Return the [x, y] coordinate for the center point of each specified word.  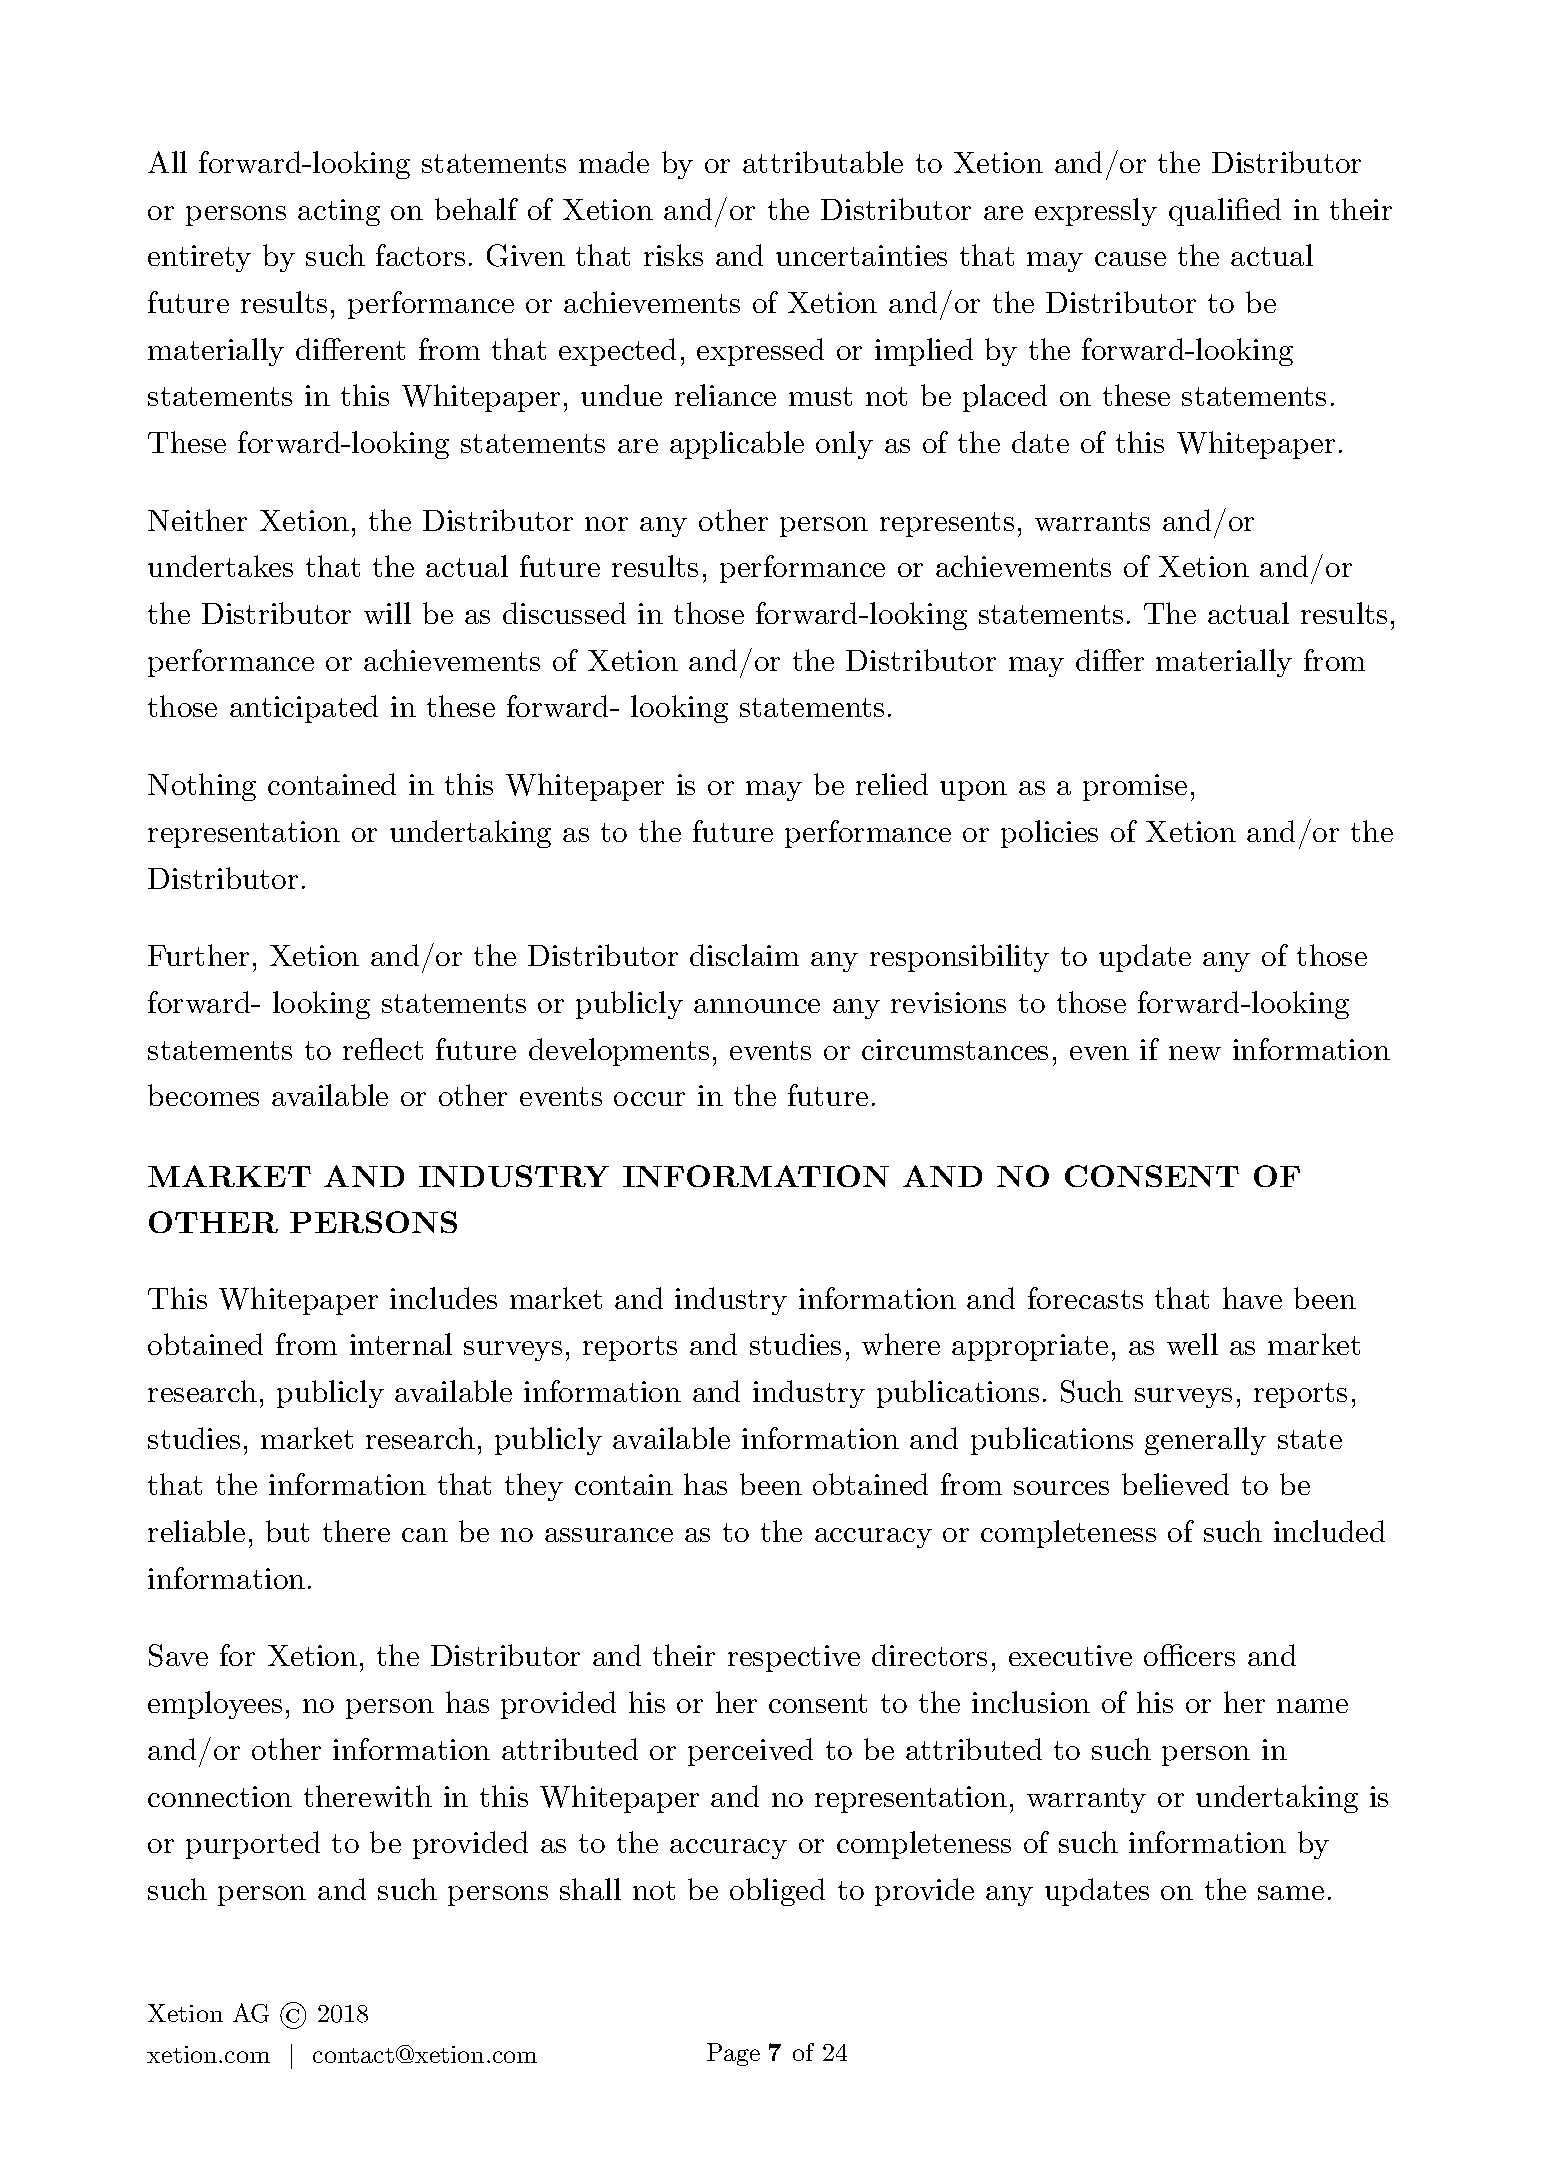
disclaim [744, 955]
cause [1130, 259]
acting [339, 212]
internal [401, 1344]
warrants [1092, 521]
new [1195, 1053]
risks [673, 255]
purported [253, 1845]
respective [794, 1658]
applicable [737, 445]
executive [1070, 1655]
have [1252, 1298]
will [387, 613]
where [901, 1344]
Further [198, 955]
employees [215, 1705]
